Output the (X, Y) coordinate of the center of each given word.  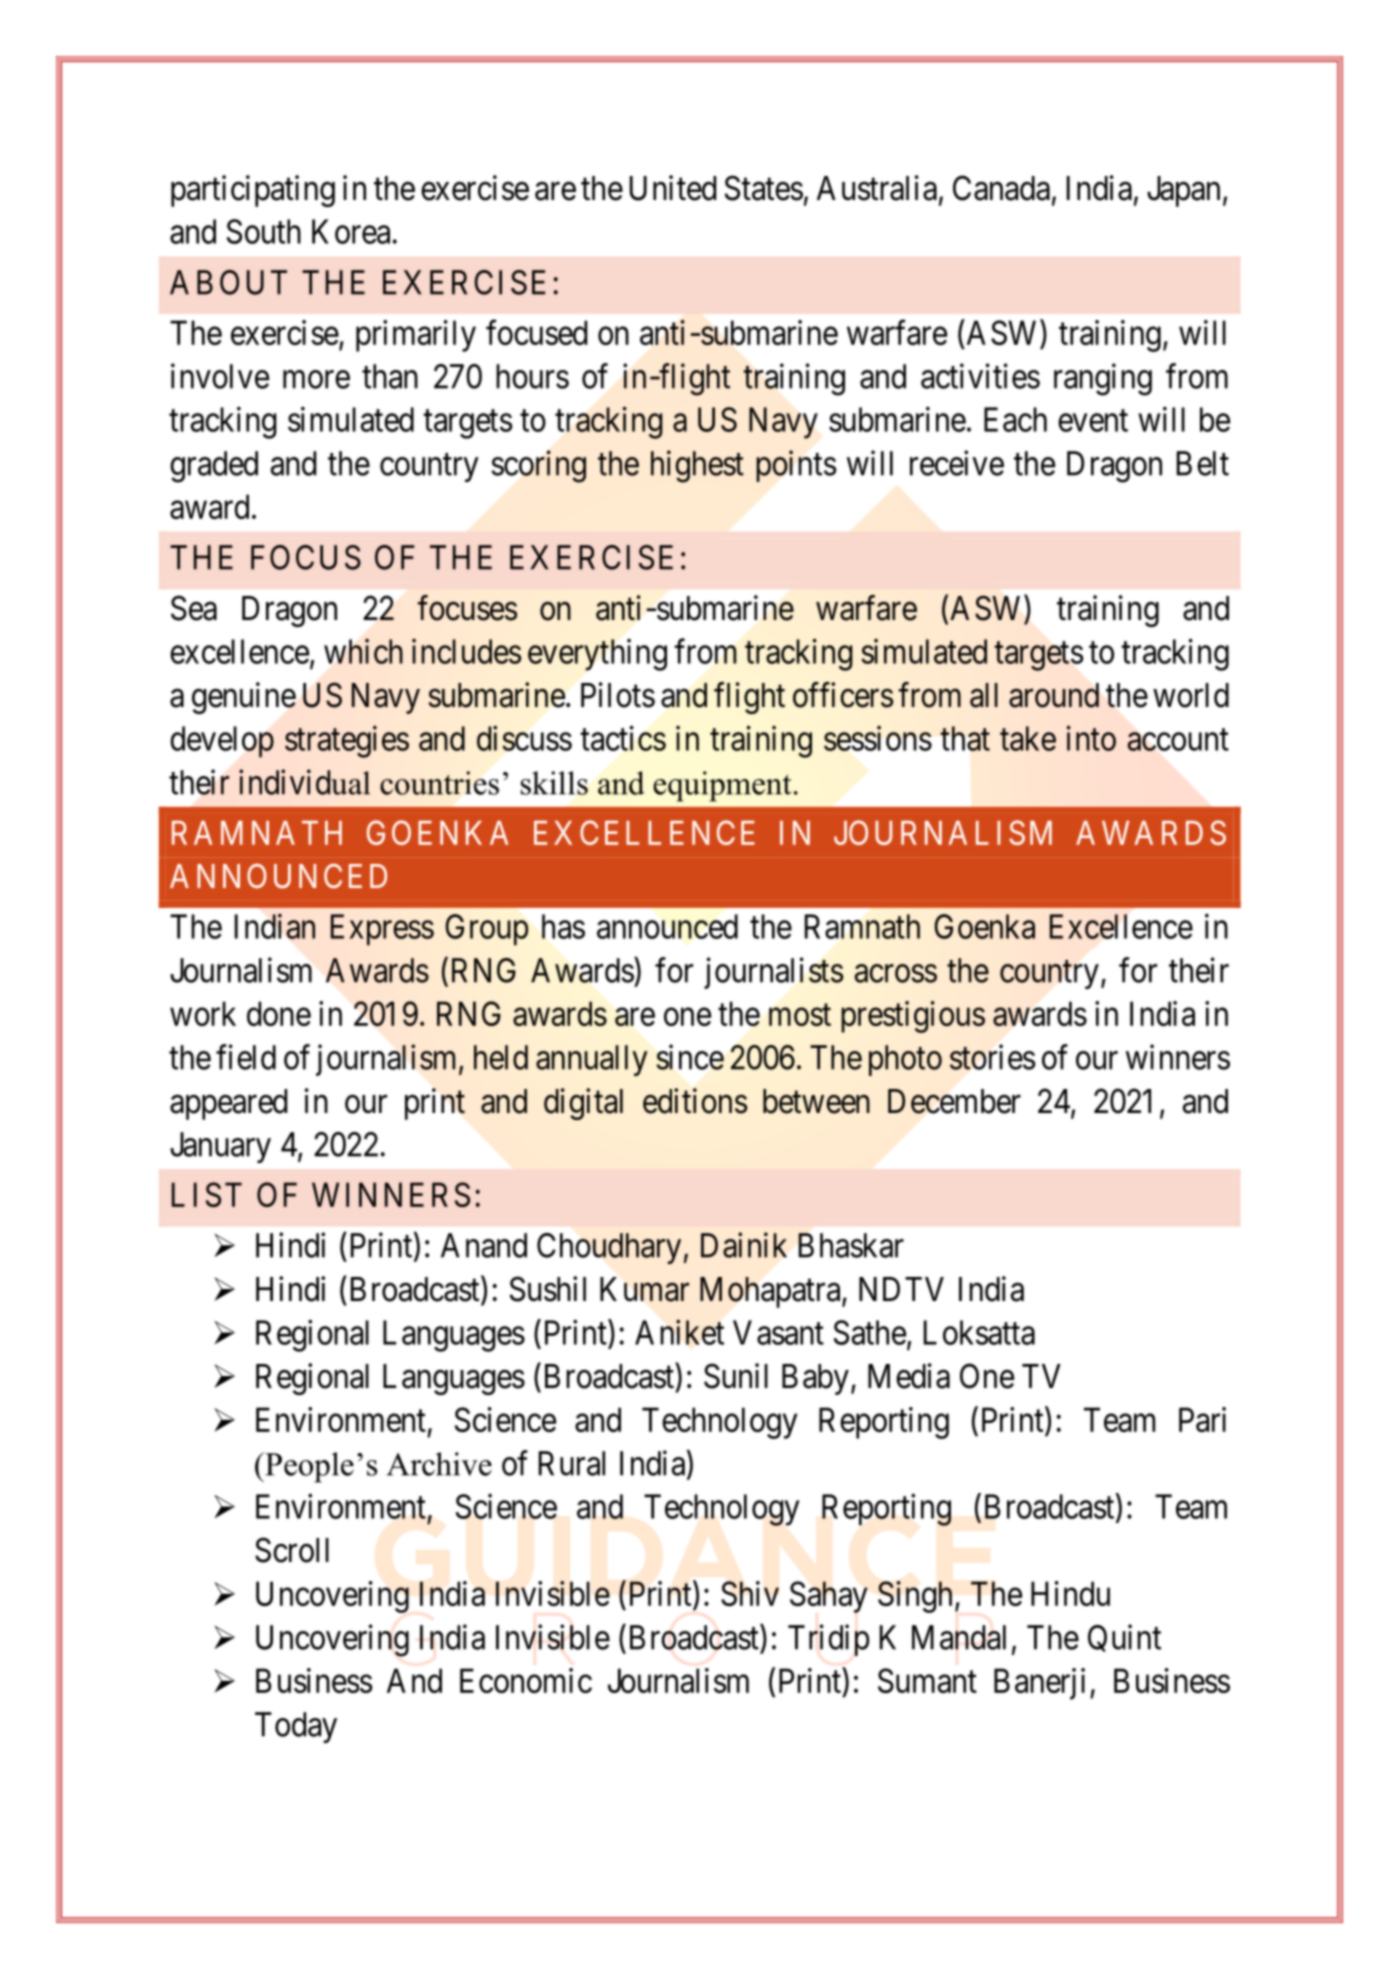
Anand (484, 1245)
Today (296, 1727)
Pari (1202, 1419)
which (363, 651)
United (673, 188)
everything (597, 655)
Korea (351, 231)
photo (905, 1060)
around (1054, 695)
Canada (1001, 188)
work (203, 1013)
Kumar (644, 1289)
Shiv (750, 1593)
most (800, 1015)
